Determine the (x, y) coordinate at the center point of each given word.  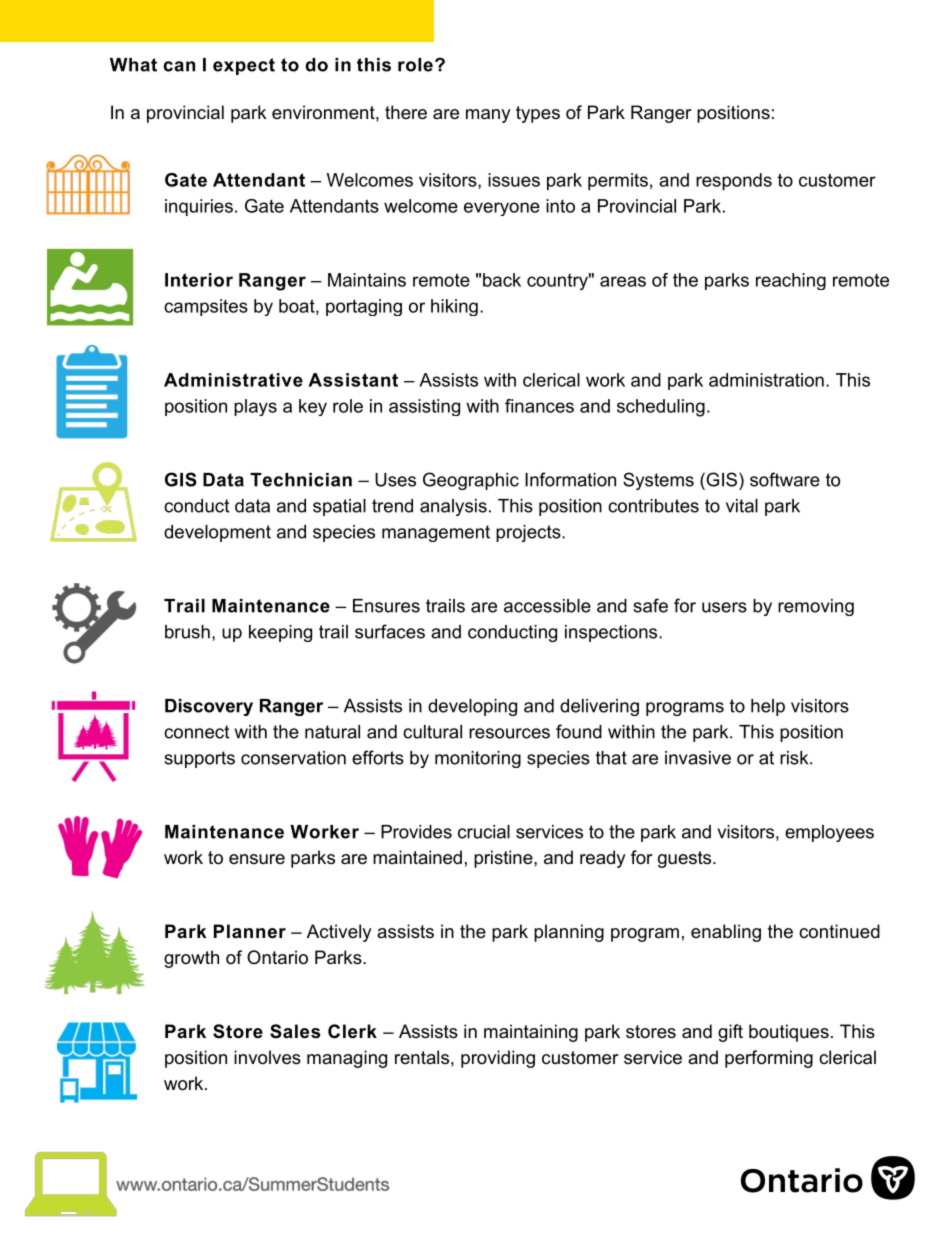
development (217, 533)
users (724, 607)
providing (498, 1059)
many (488, 116)
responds (734, 182)
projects (529, 533)
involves (267, 1057)
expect (244, 66)
